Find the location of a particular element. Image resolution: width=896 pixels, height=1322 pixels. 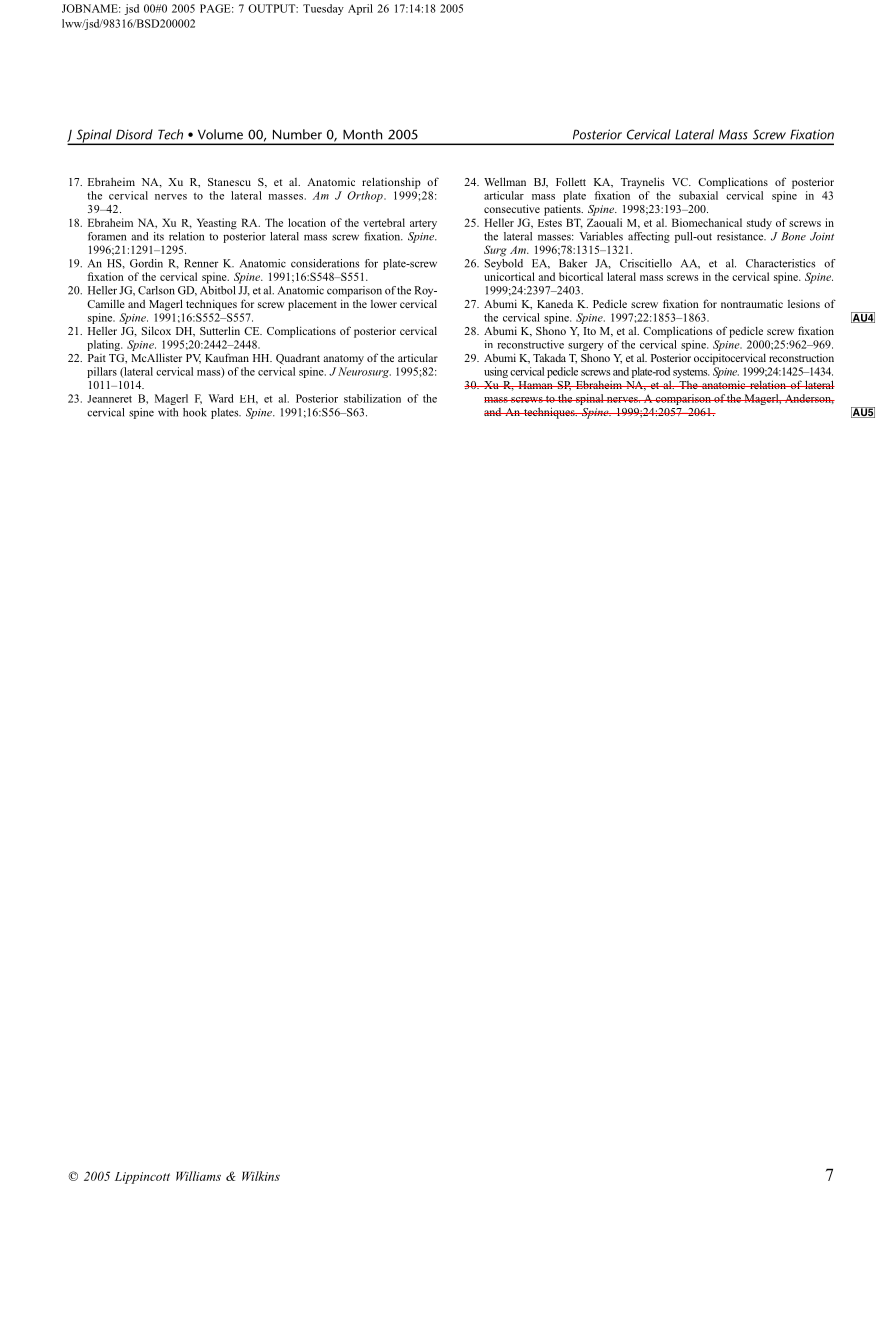

stabilization is located at coordinates (372, 398).
